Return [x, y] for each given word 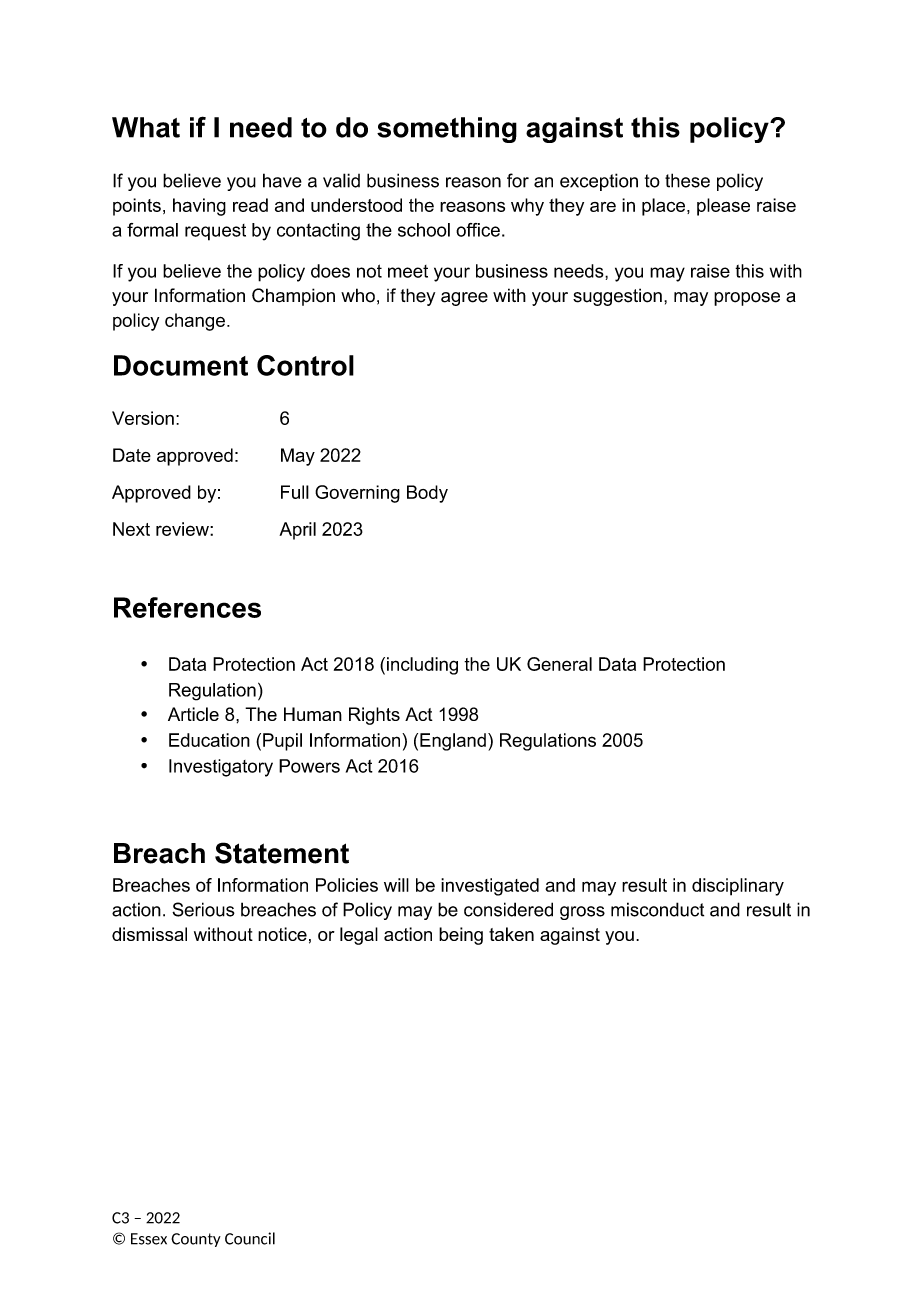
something [447, 130]
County [196, 1240]
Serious [203, 909]
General [559, 664]
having [199, 207]
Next [131, 529]
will [396, 885]
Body [427, 494]
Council [250, 1238]
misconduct [657, 909]
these [687, 180]
